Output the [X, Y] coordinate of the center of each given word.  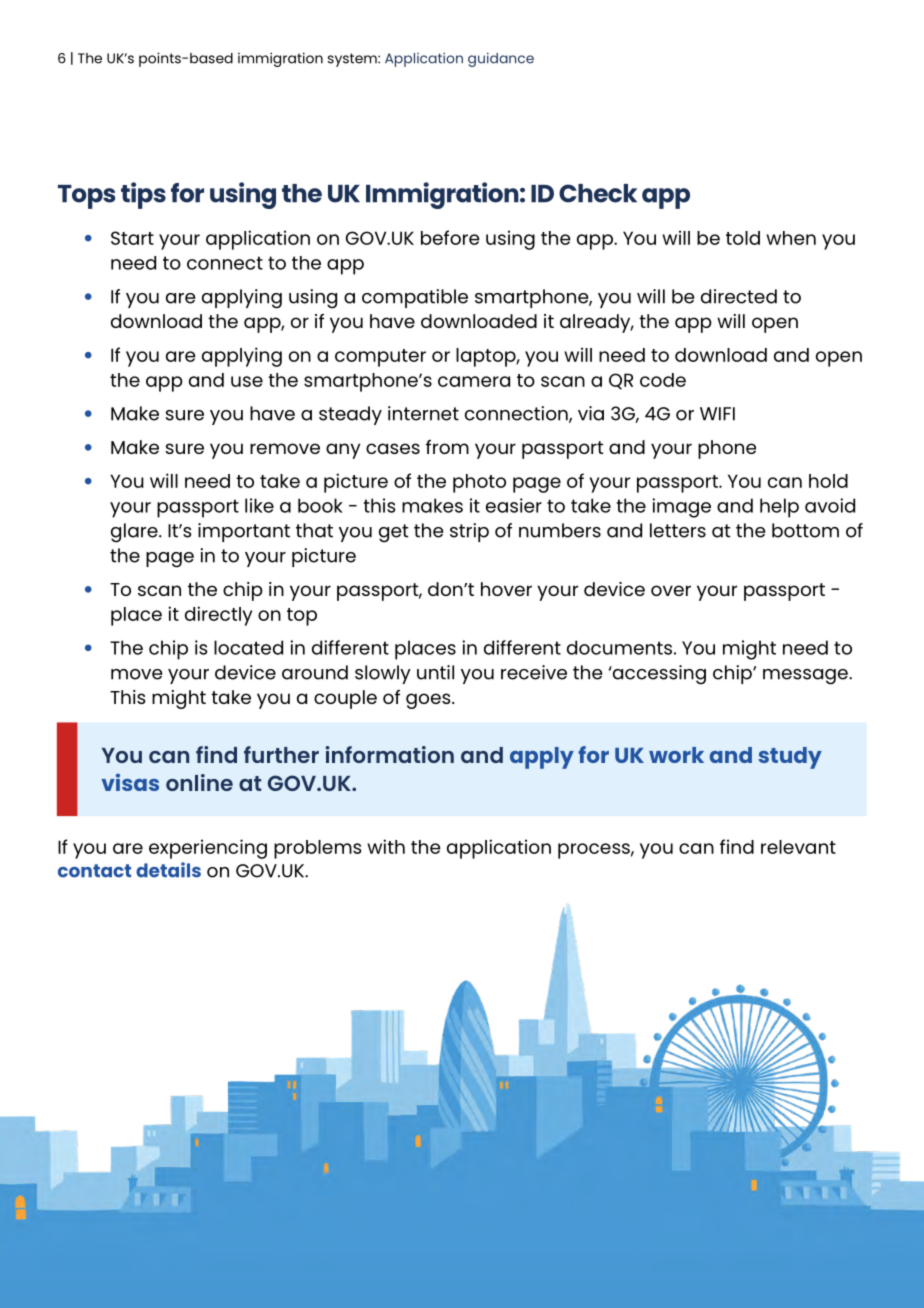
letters [678, 530]
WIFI [717, 414]
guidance [501, 59]
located [248, 647]
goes [429, 701]
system [353, 60]
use [247, 381]
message [806, 677]
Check [598, 193]
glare [135, 533]
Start [132, 238]
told [743, 238]
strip [469, 532]
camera [474, 381]
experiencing [208, 849]
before [450, 237]
